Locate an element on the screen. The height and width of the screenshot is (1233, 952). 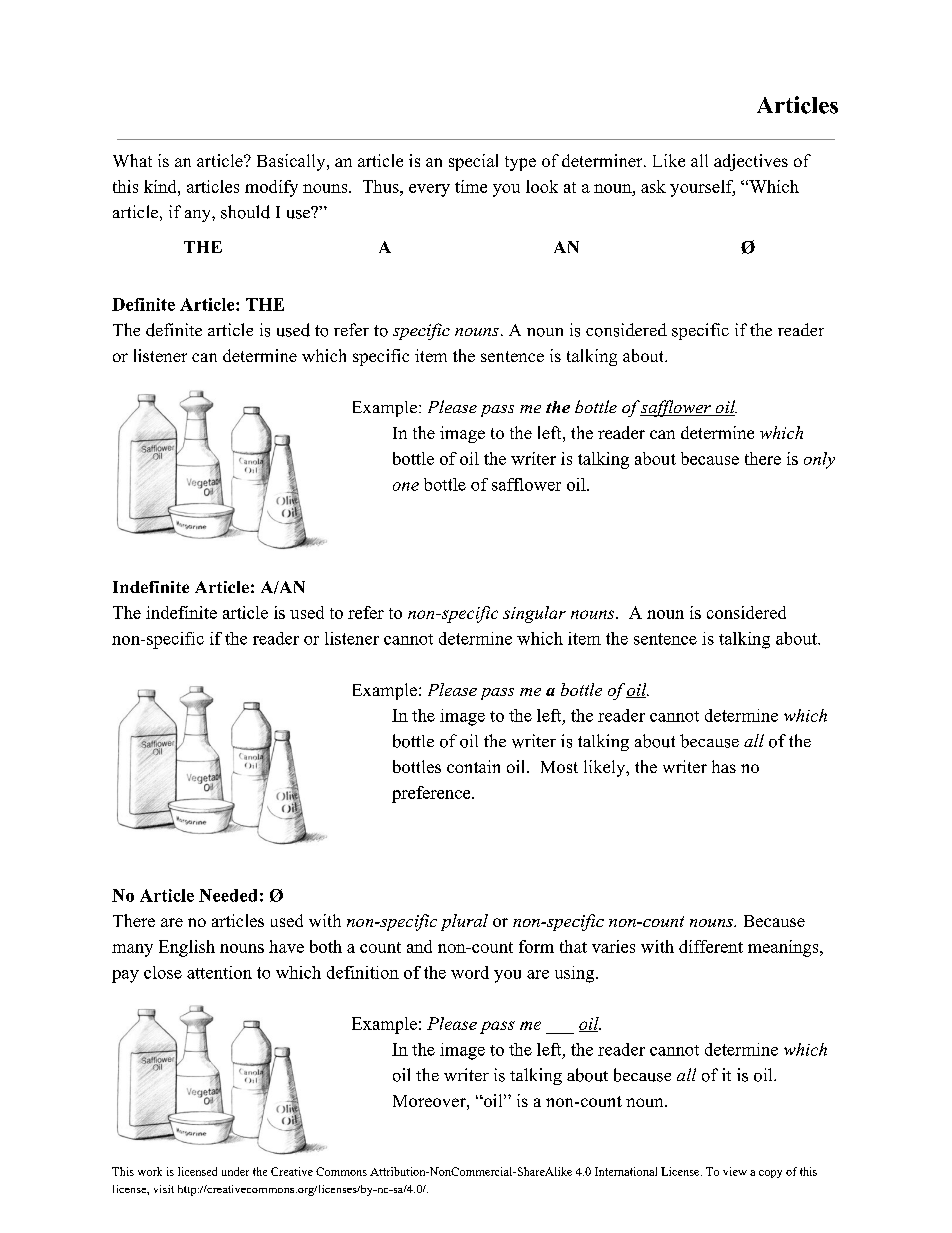
singular is located at coordinates (534, 614).
